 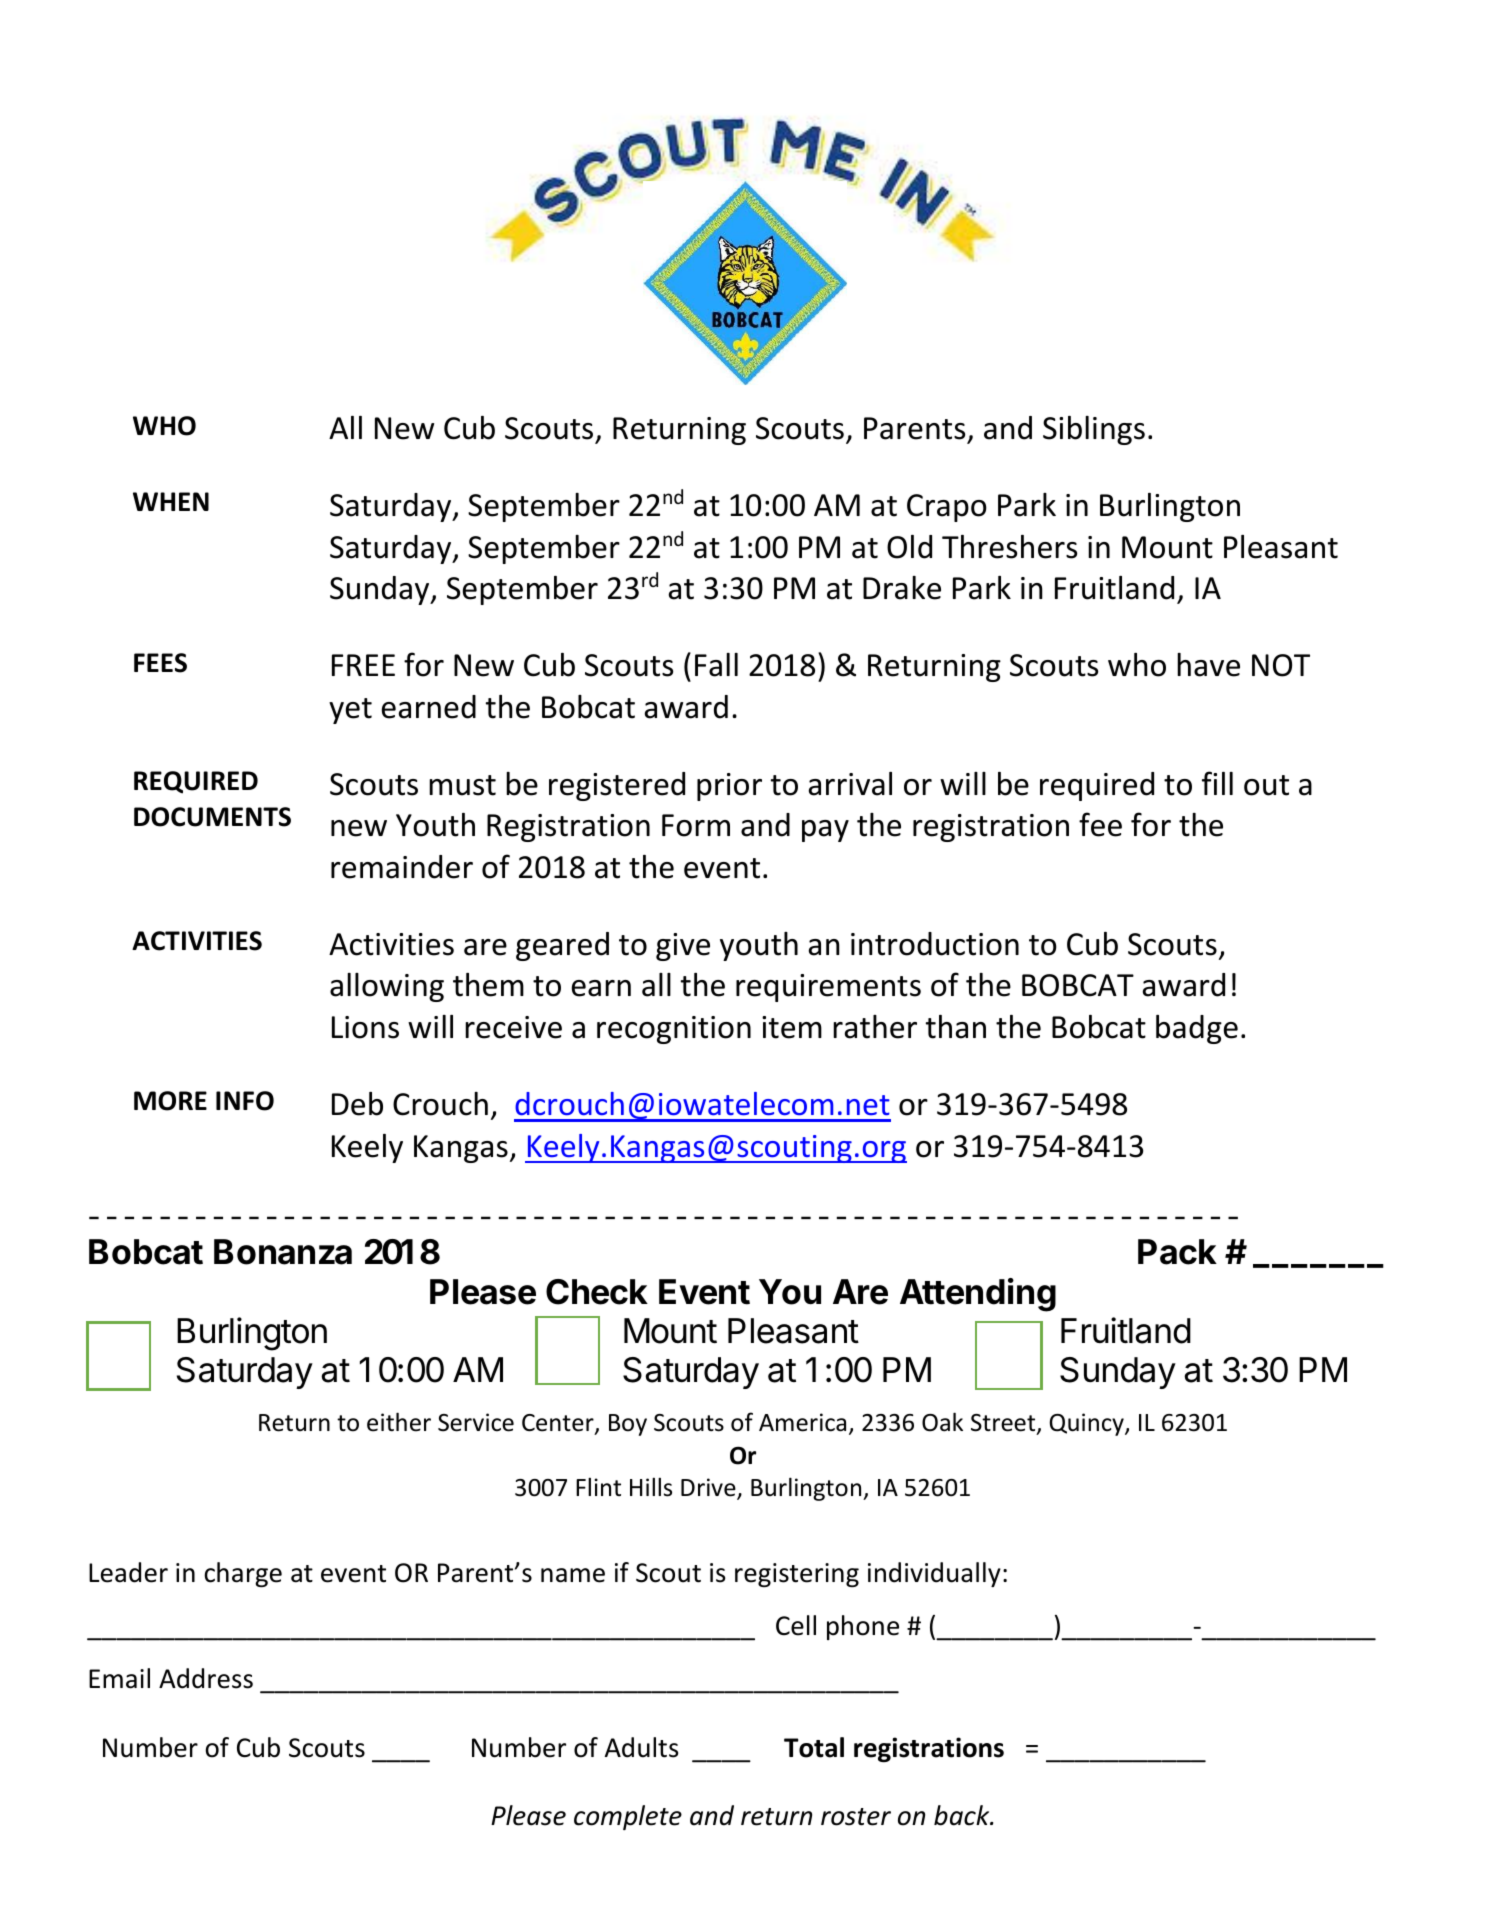 What do you see at coordinates (243, 1575) in the document?
I see `charge` at bounding box center [243, 1575].
